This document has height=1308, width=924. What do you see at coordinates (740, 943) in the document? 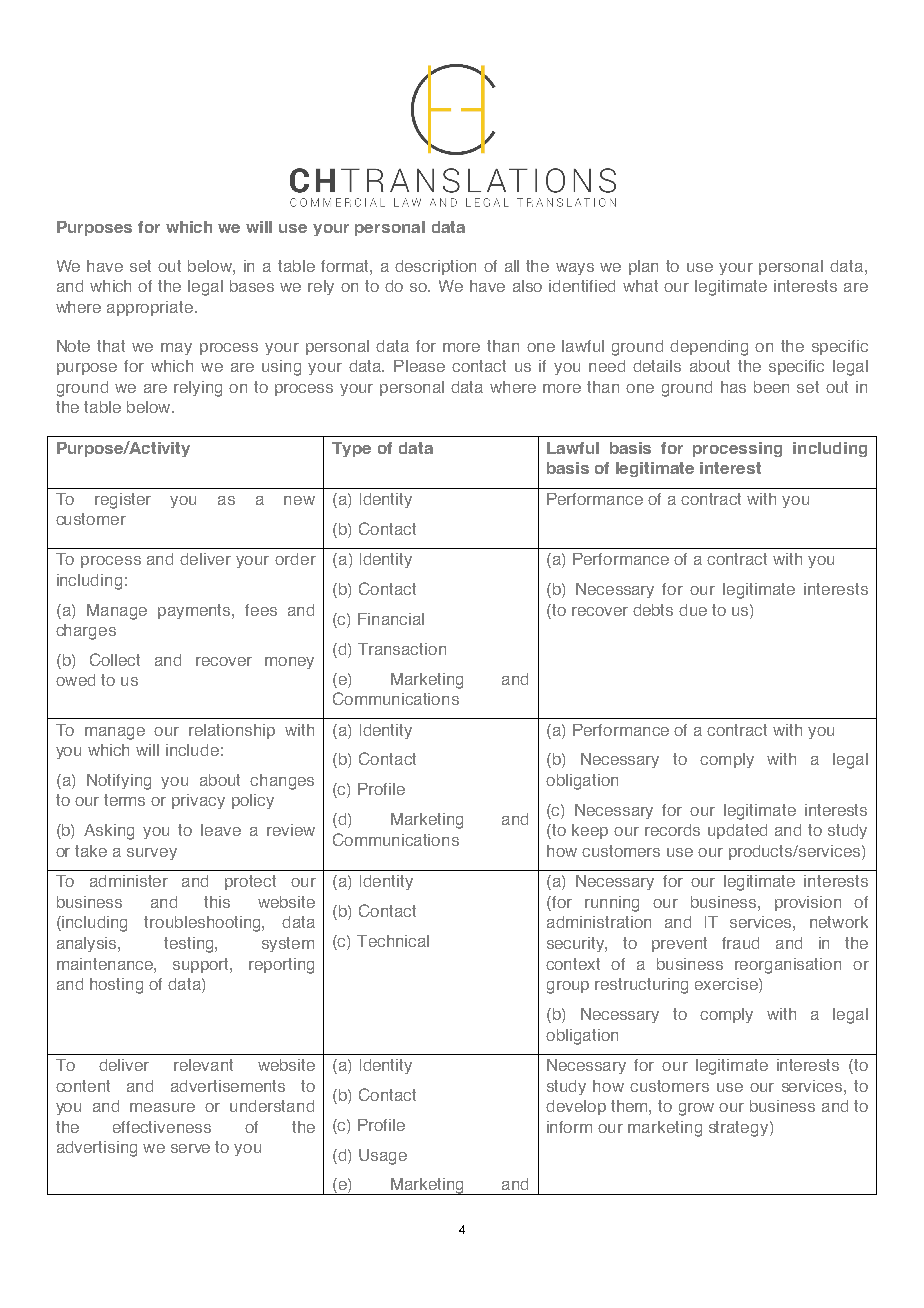
I see `fraud` at bounding box center [740, 943].
